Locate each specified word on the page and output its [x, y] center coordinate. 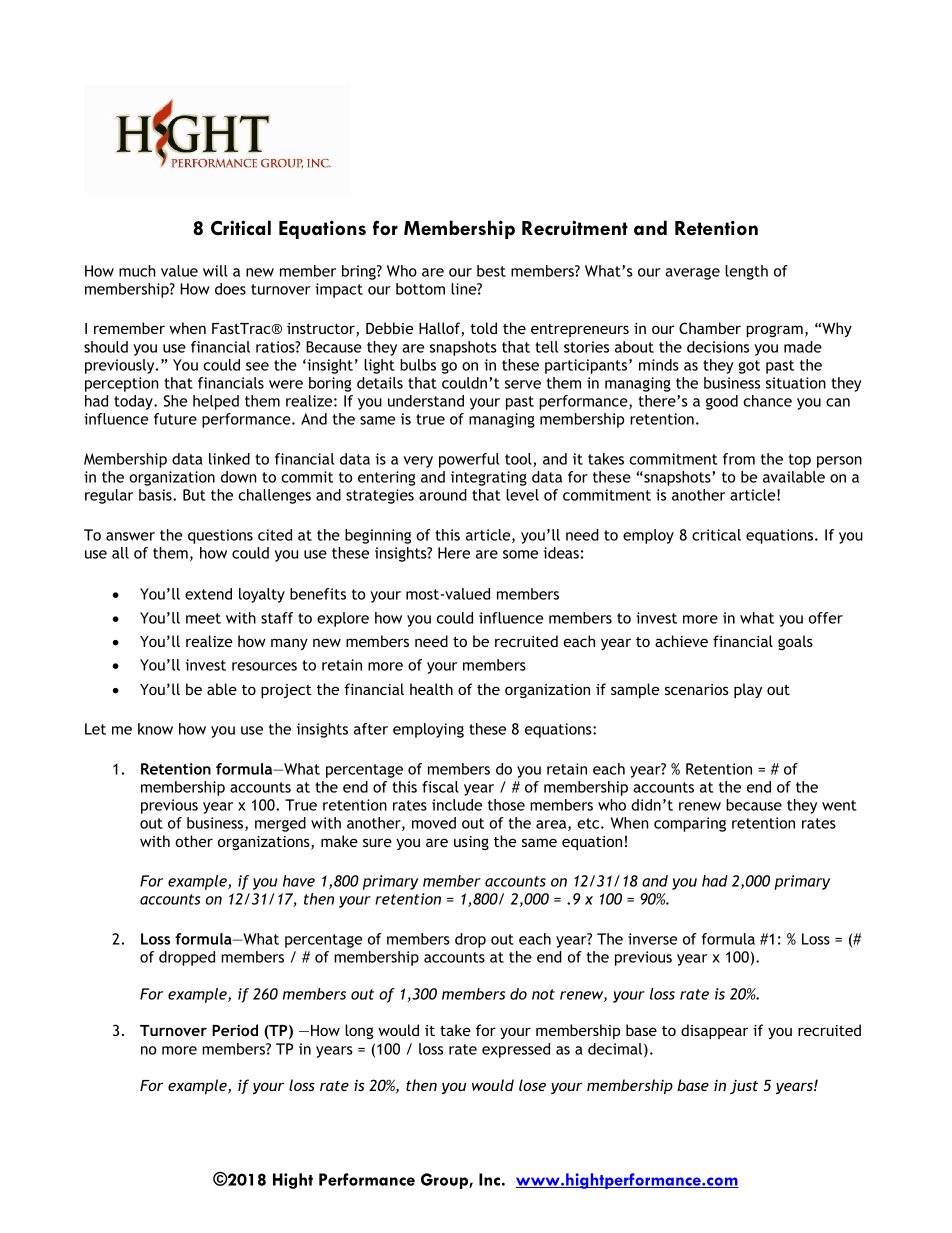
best [491, 271]
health [431, 689]
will [215, 271]
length [746, 272]
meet [203, 618]
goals [795, 642]
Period [235, 1030]
